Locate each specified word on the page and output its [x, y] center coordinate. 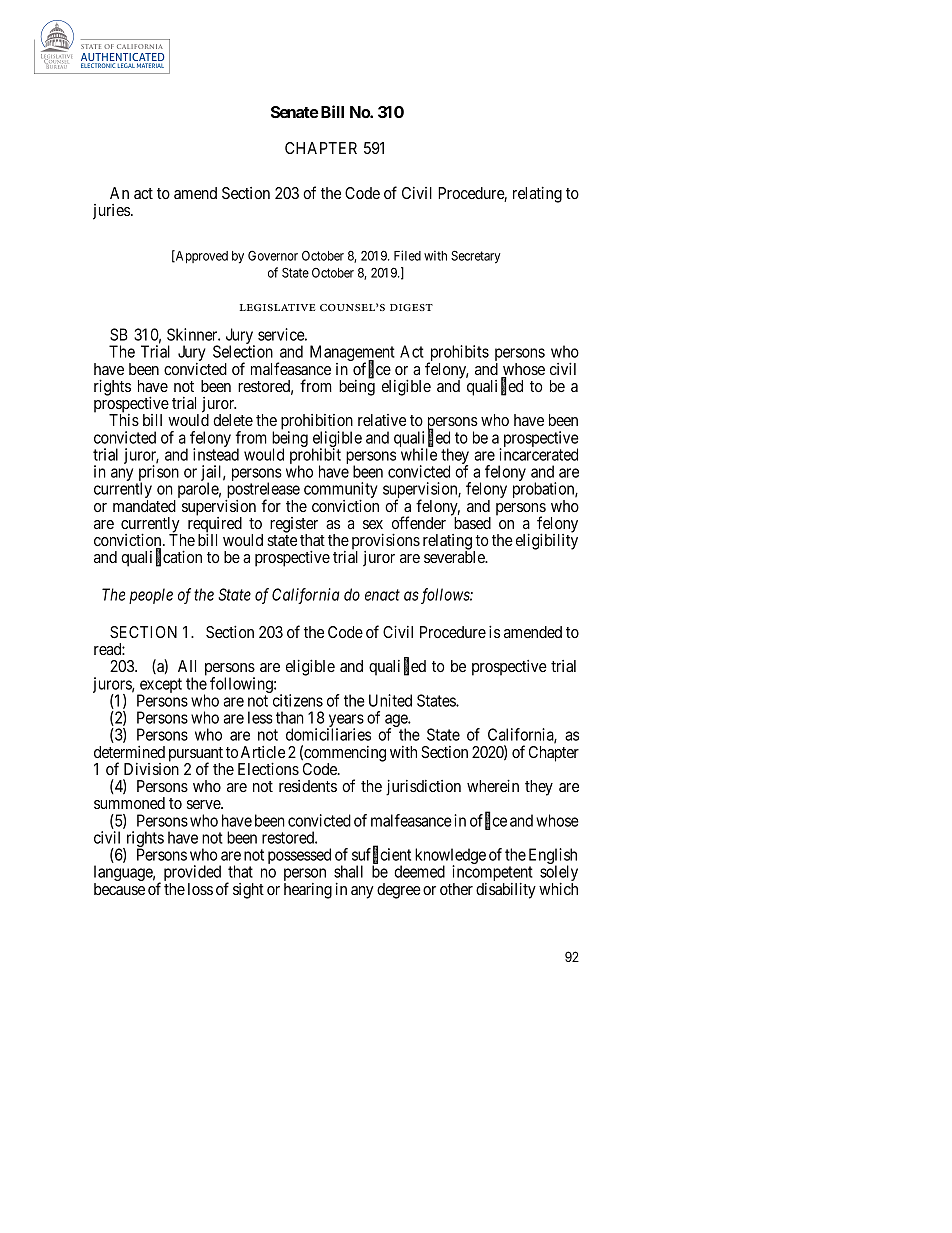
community [341, 491]
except [160, 687]
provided [192, 874]
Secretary [476, 257]
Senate [295, 112]
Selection [243, 351]
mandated [144, 506]
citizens [298, 700]
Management [352, 354]
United [390, 700]
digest [411, 307]
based [472, 523]
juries [111, 212]
